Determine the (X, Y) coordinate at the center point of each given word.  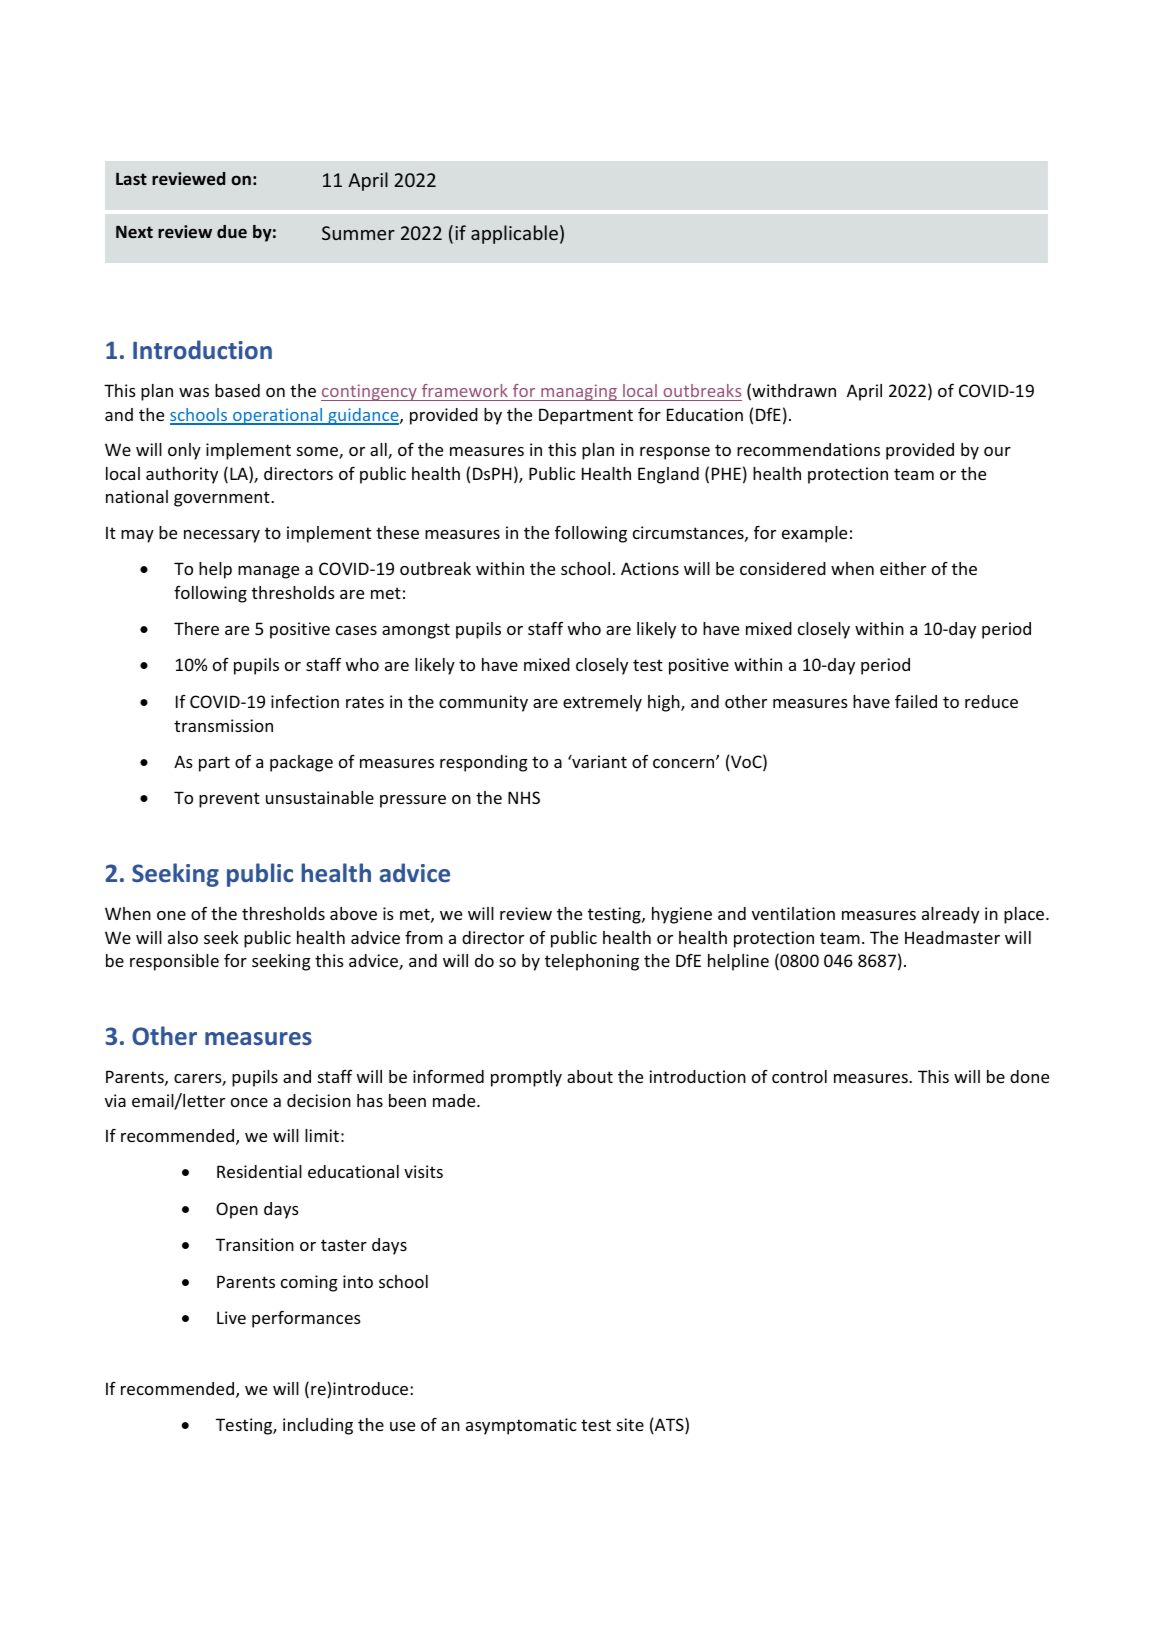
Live (231, 1317)
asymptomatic (521, 1426)
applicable (514, 234)
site (630, 1424)
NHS (524, 797)
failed (916, 701)
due (232, 231)
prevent (229, 800)
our (997, 451)
